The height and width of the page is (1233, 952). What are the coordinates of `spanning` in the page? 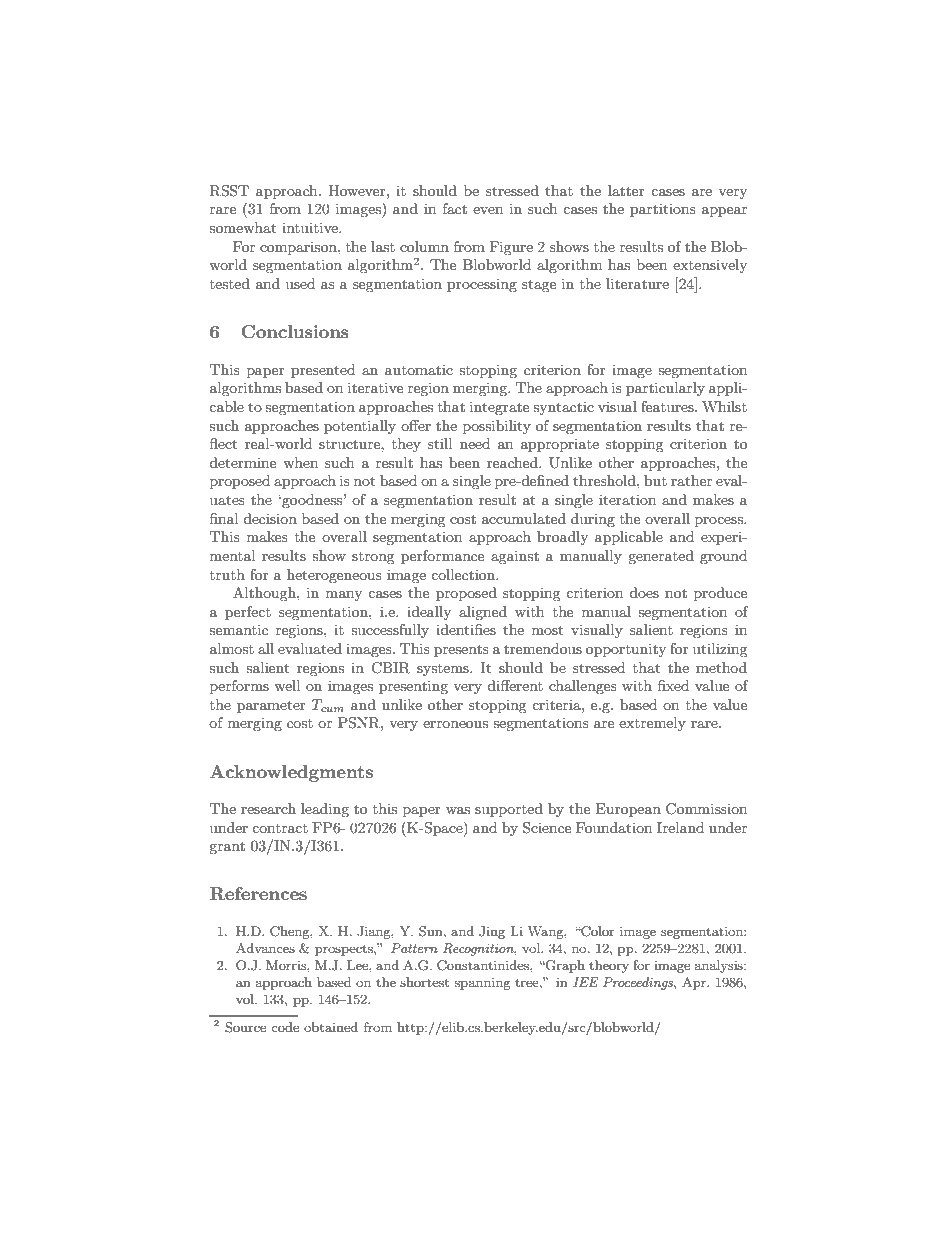 It's located at (483, 984).
